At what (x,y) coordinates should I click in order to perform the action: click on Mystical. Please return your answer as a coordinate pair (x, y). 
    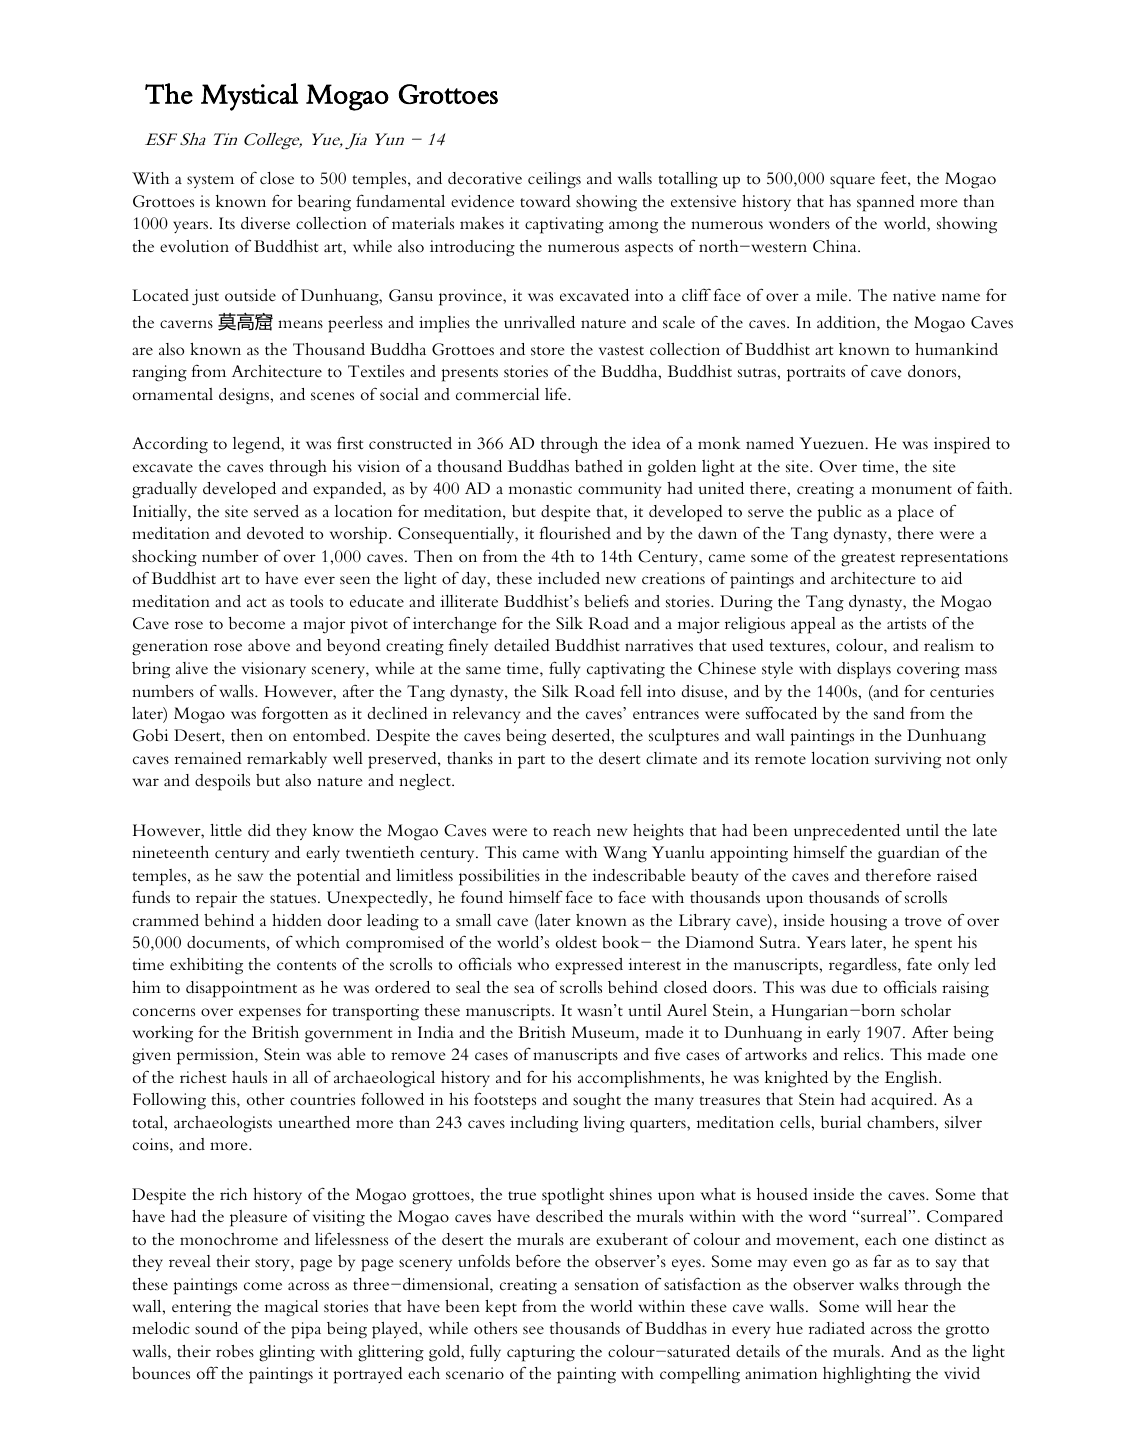
    Looking at the image, I should click on (249, 97).
